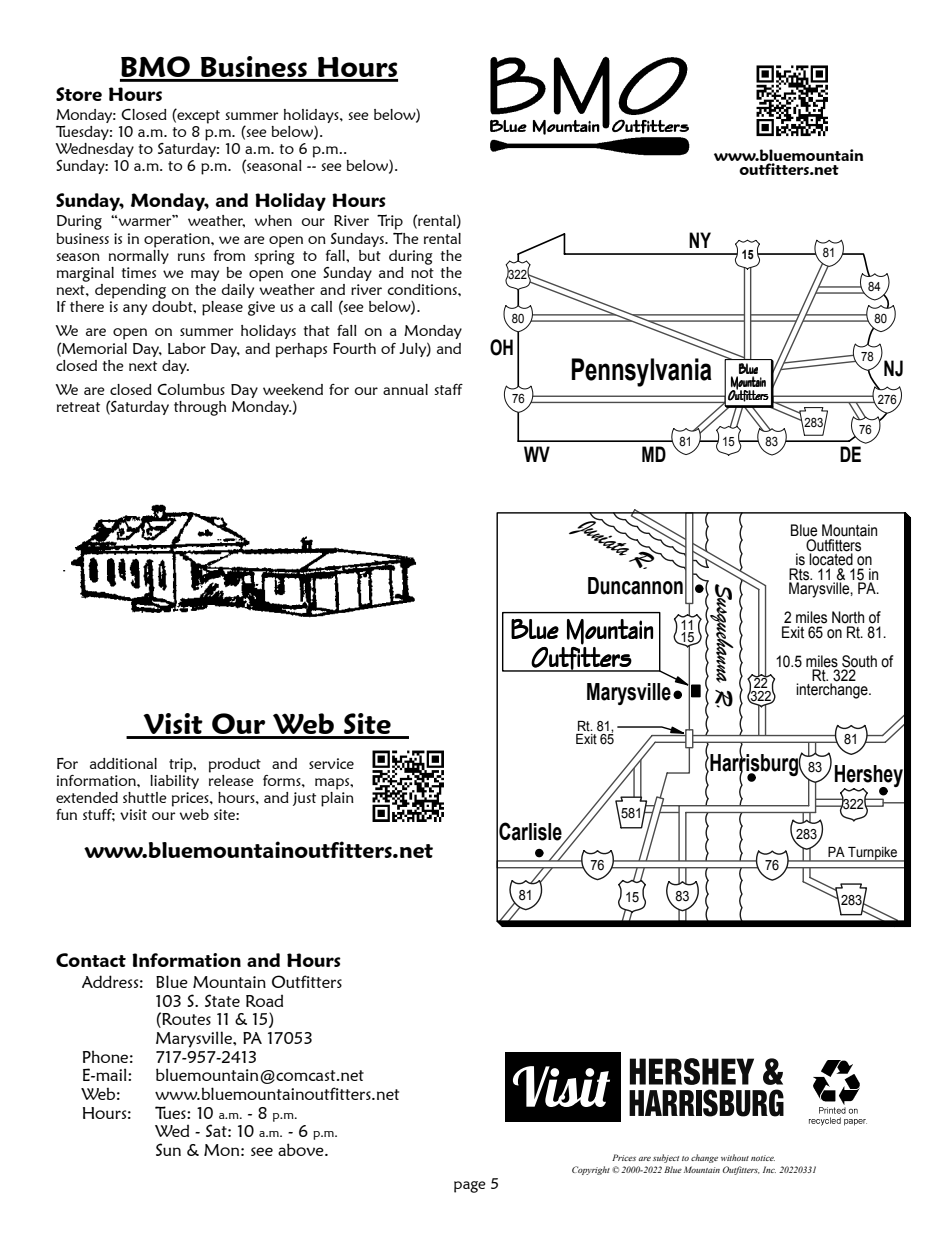 This screenshot has height=1233, width=952. What do you see at coordinates (848, 617) in the screenshot?
I see `North` at bounding box center [848, 617].
